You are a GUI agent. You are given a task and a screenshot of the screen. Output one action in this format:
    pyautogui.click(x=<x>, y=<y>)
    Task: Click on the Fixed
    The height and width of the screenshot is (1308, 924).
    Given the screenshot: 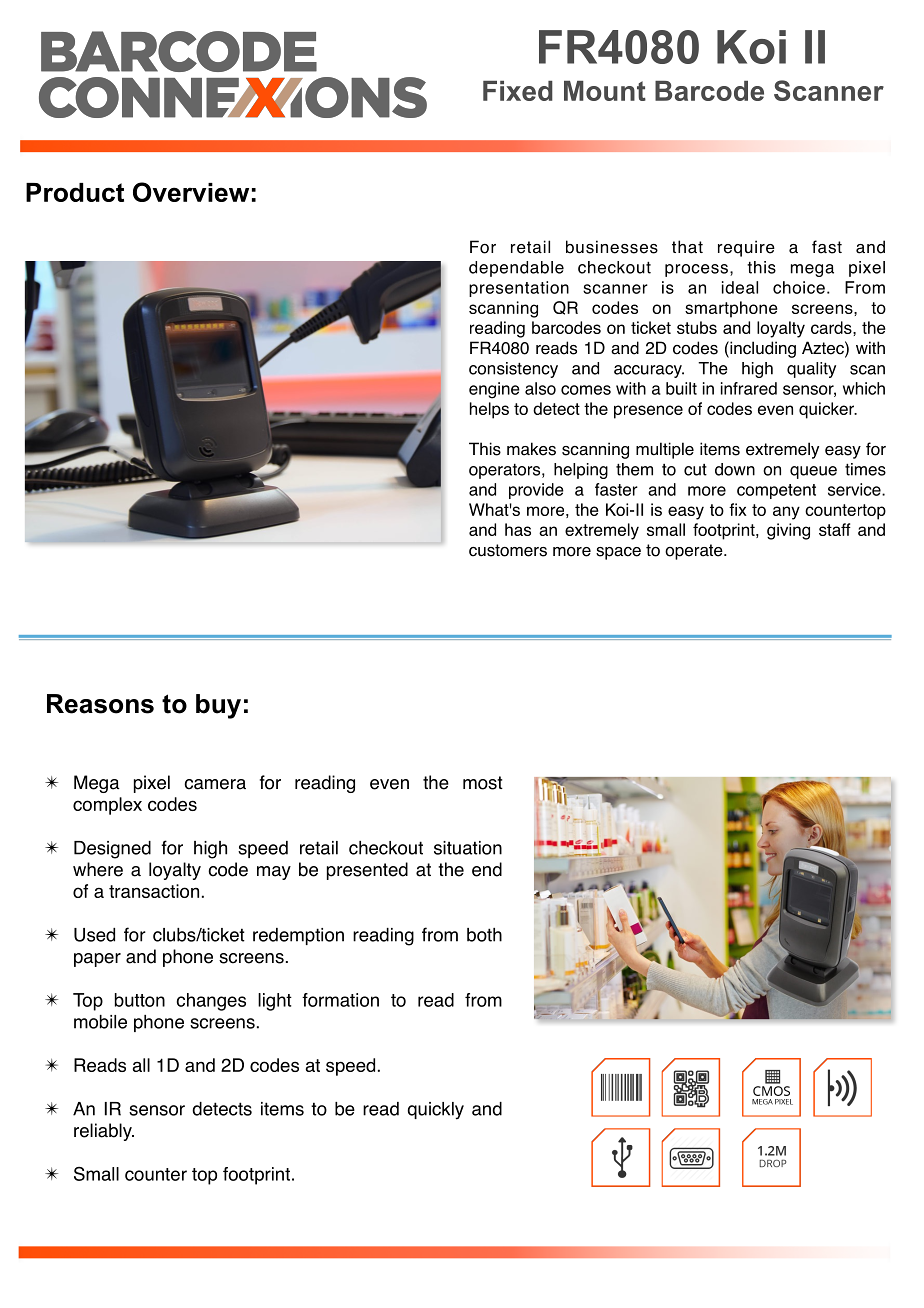 What is the action you would take?
    pyautogui.click(x=518, y=91)
